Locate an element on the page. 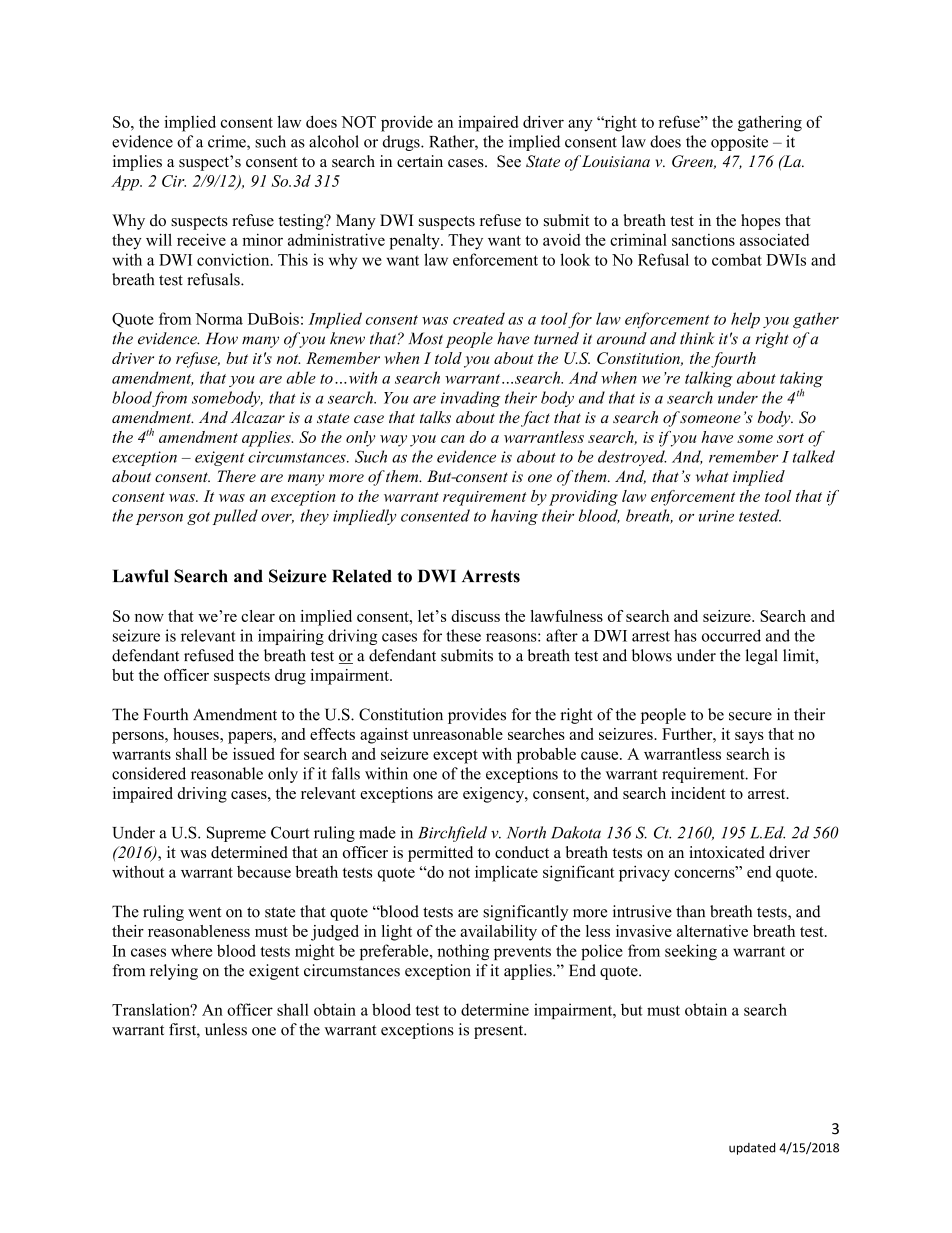 The width and height of the page is (952, 1233). Supreme is located at coordinates (236, 834).
